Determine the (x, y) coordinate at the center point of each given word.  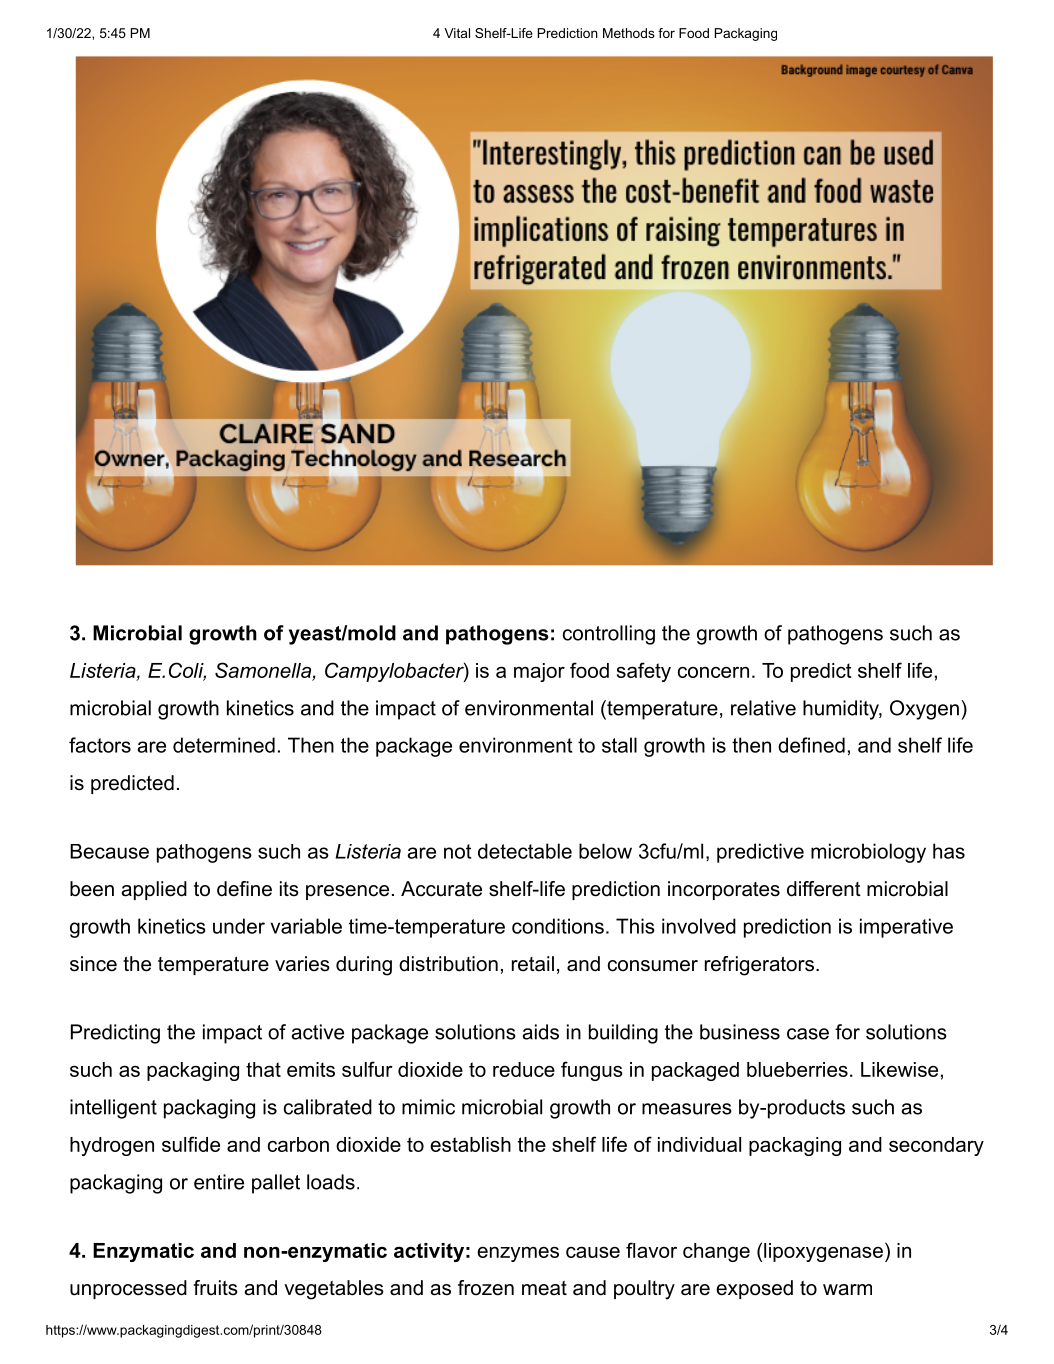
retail (533, 964)
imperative (906, 928)
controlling (609, 635)
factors (100, 745)
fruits (215, 1288)
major (539, 672)
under (239, 926)
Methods (629, 33)
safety (644, 672)
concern (713, 672)
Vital (457, 33)
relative (763, 708)
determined (224, 745)
